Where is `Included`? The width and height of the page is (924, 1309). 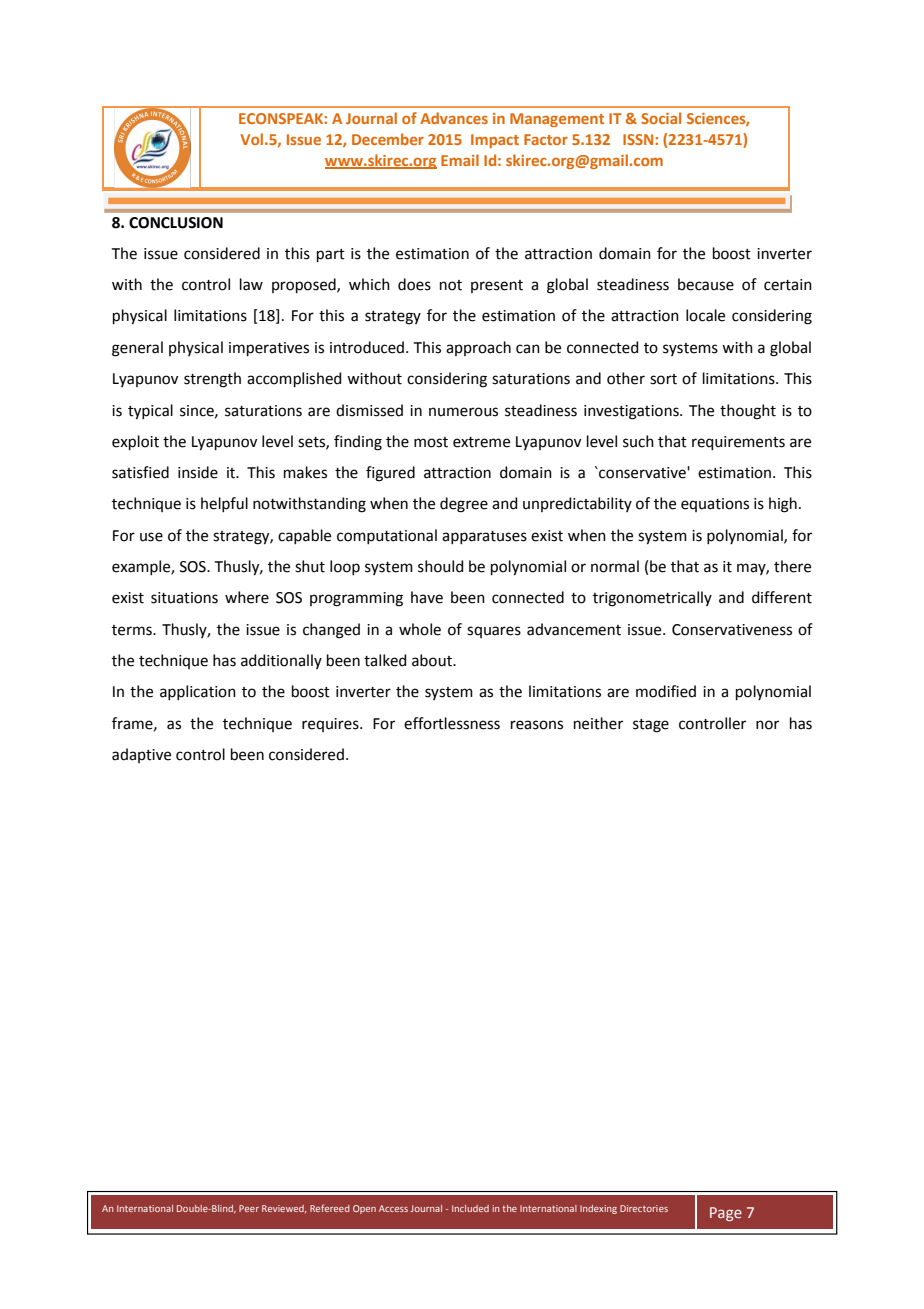
Included is located at coordinates (470, 1208).
